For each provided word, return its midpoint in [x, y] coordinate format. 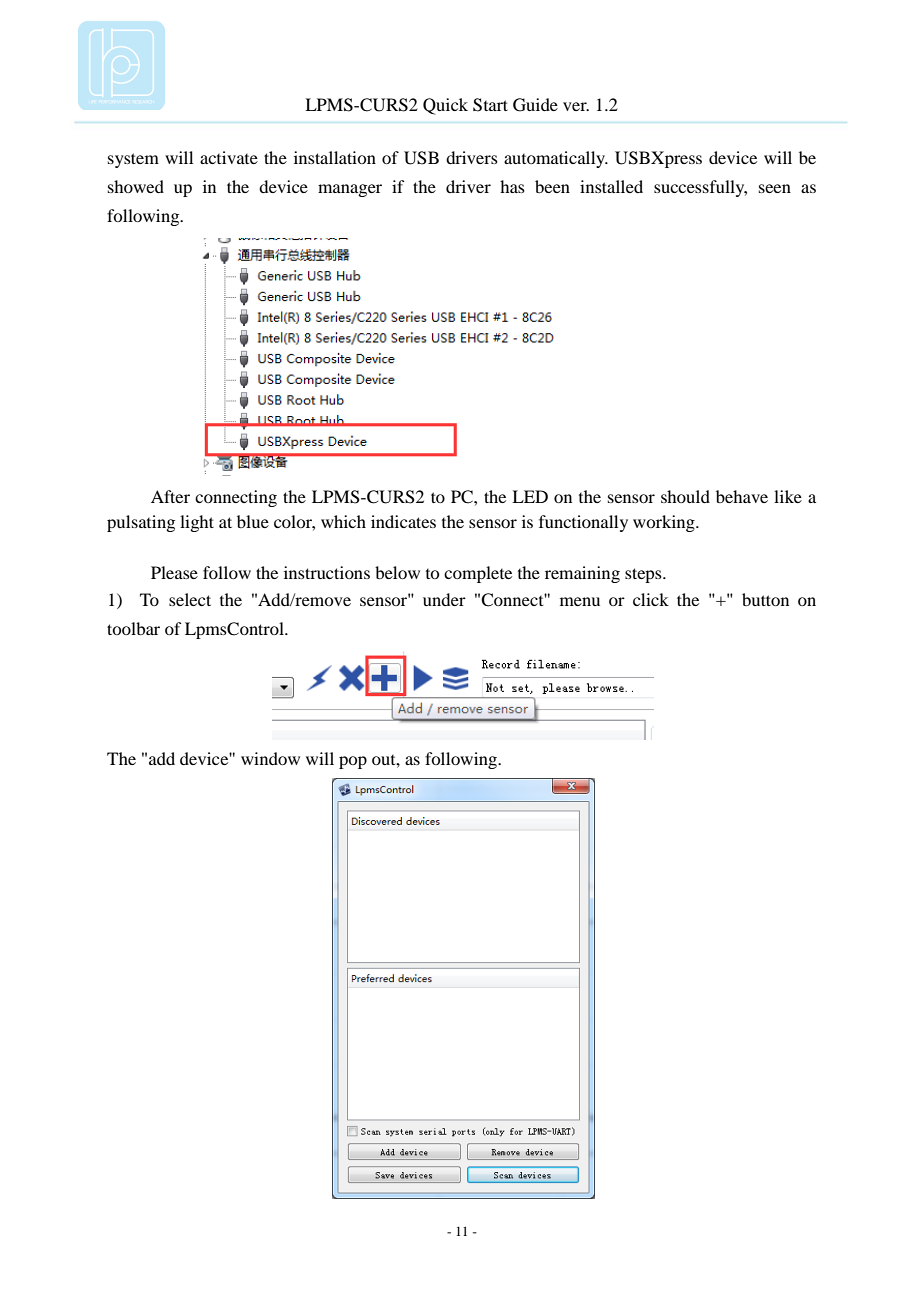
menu [580, 601]
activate [229, 157]
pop [353, 762]
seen [775, 188]
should [685, 496]
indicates [403, 521]
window [270, 758]
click [651, 599]
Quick [445, 106]
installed [611, 186]
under [444, 599]
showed [136, 186]
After [170, 496]
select [190, 599]
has [512, 186]
